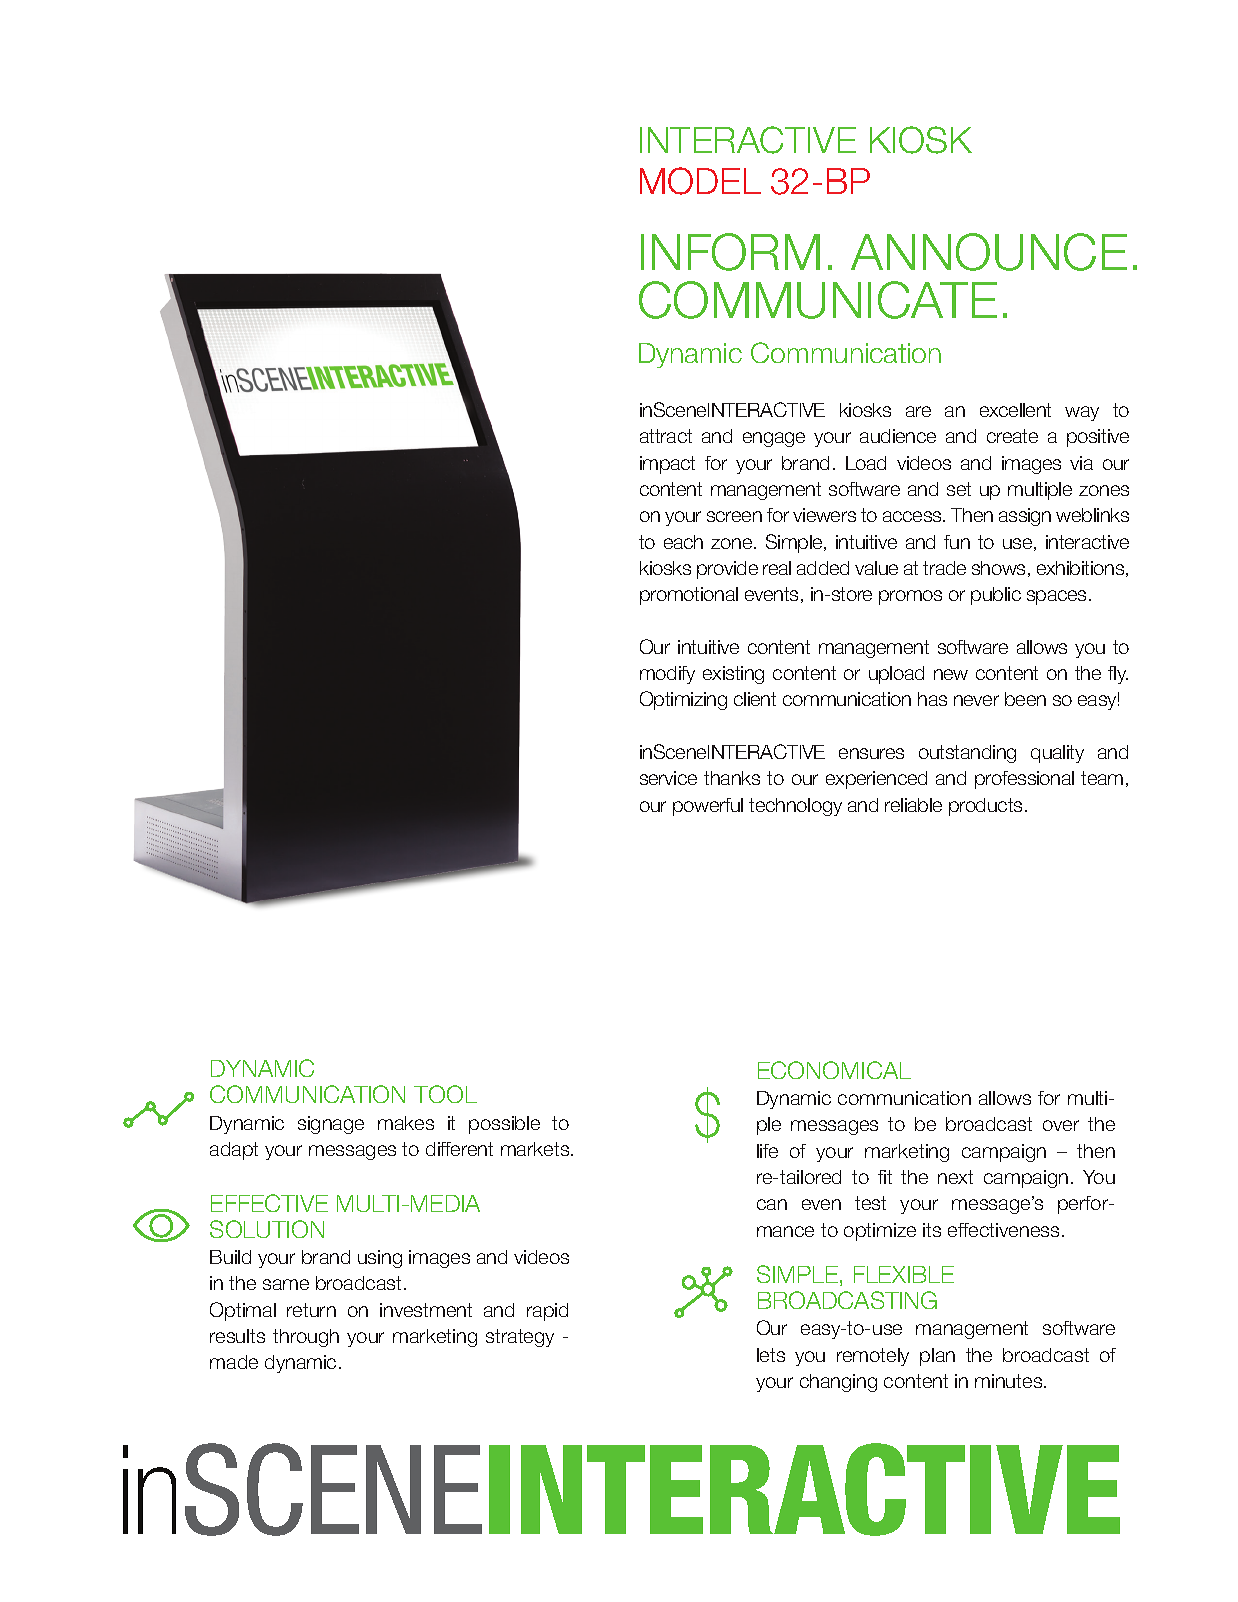  I want to click on through, so click(306, 1338).
